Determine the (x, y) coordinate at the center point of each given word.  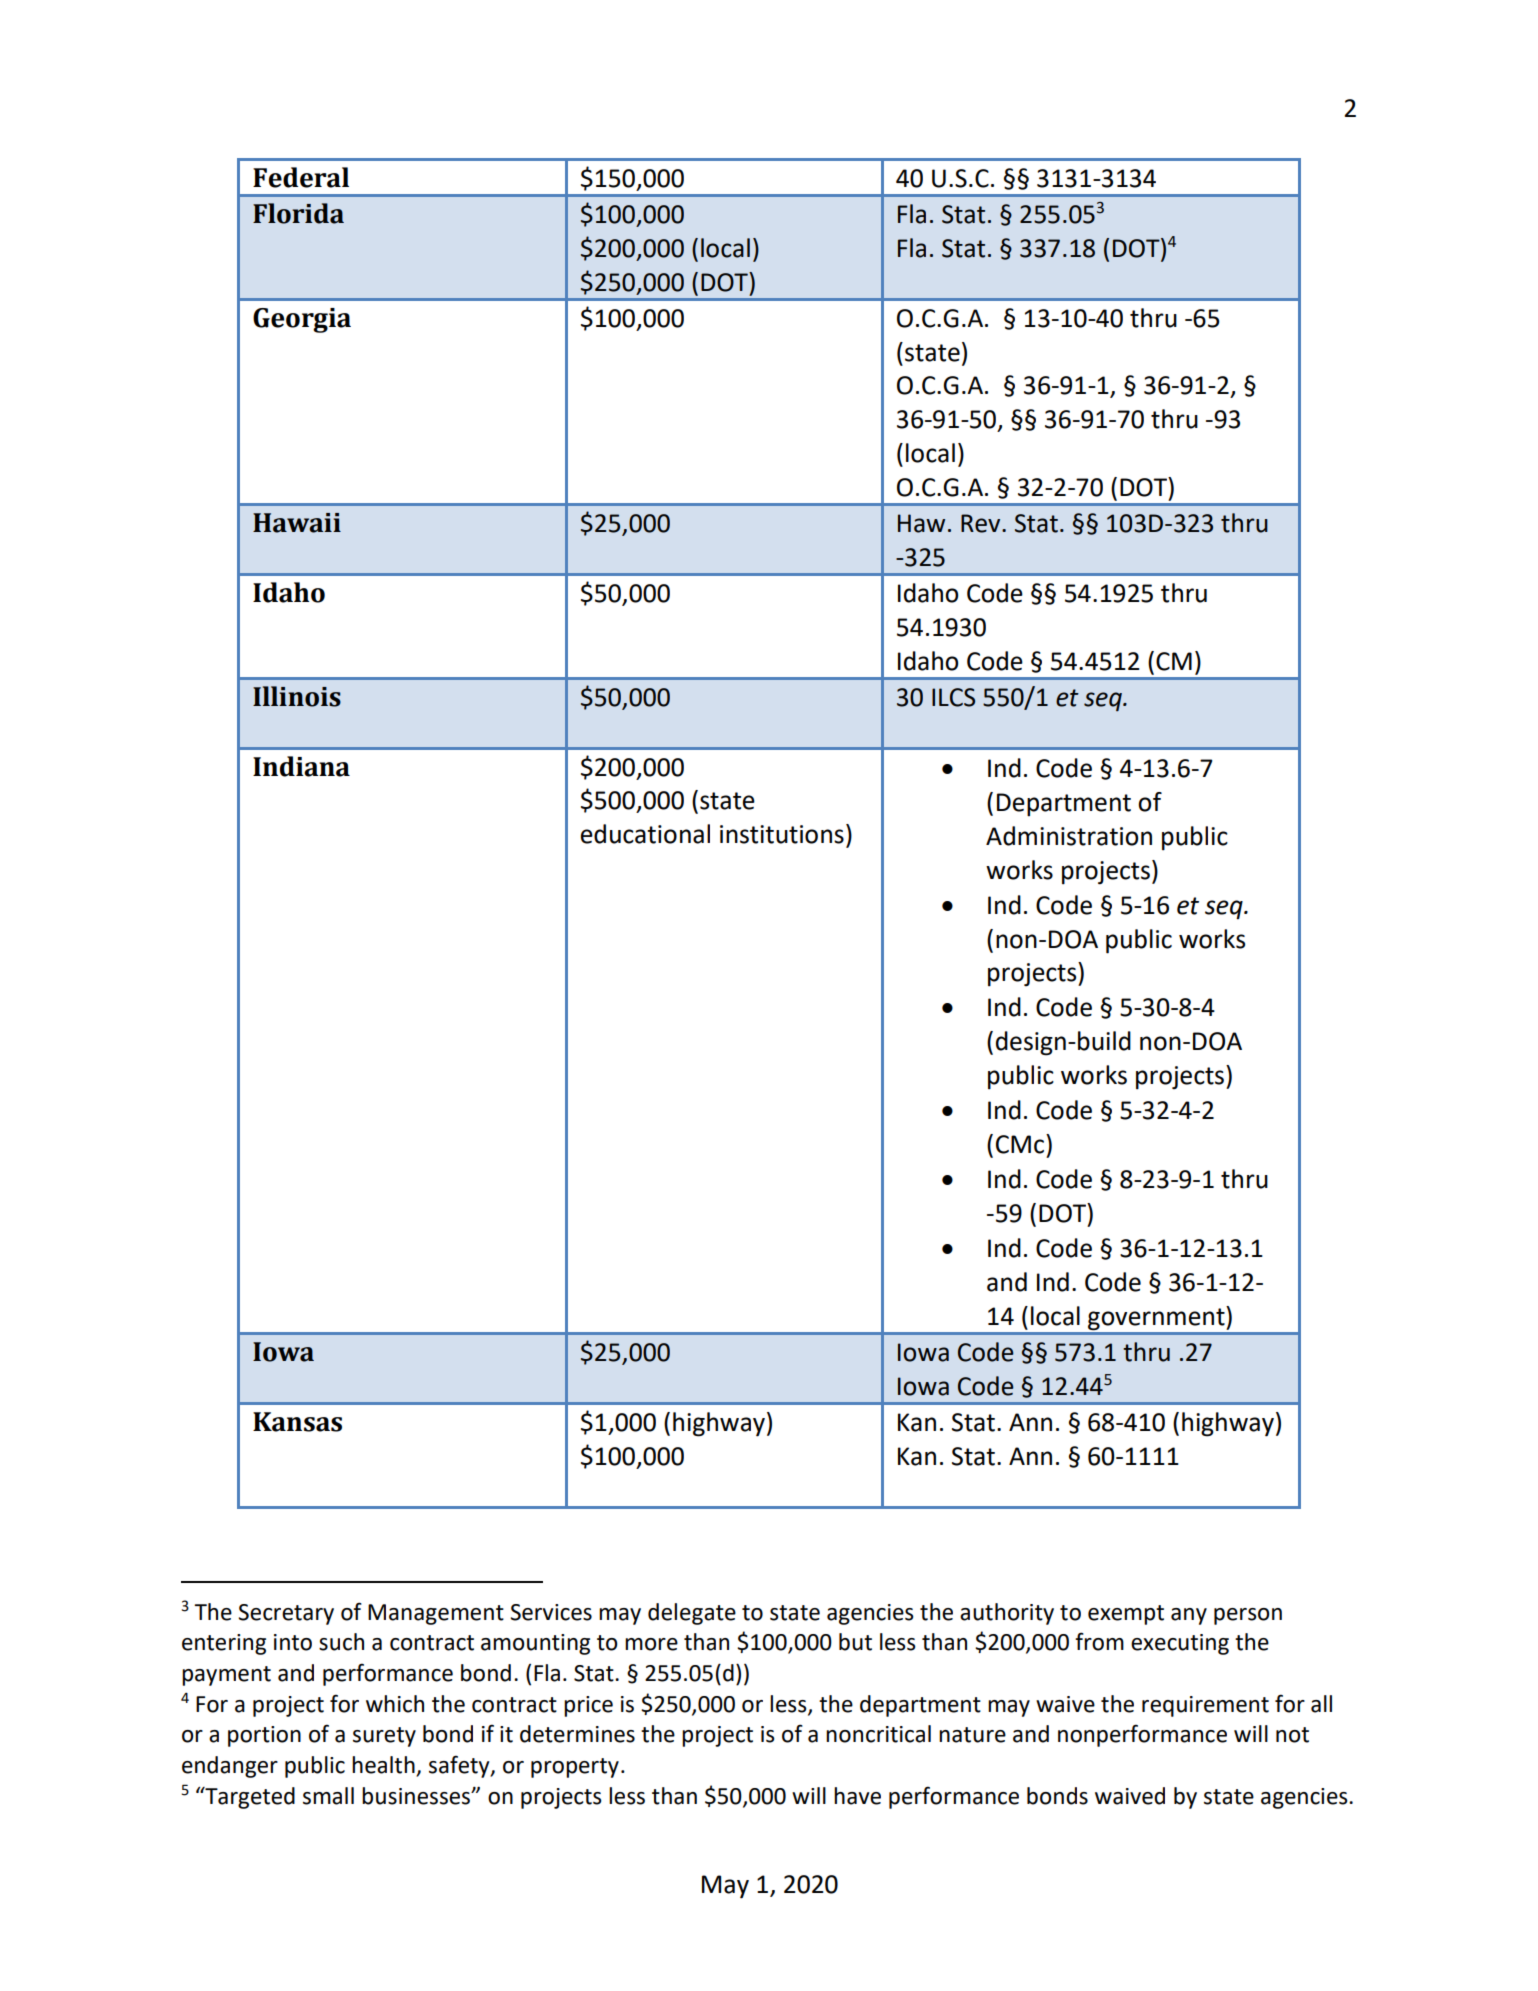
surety (384, 1737)
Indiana (301, 766)
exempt (1126, 1615)
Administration (1069, 836)
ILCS (953, 697)
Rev (982, 523)
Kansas (297, 1422)
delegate (692, 1614)
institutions (782, 834)
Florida (298, 213)
